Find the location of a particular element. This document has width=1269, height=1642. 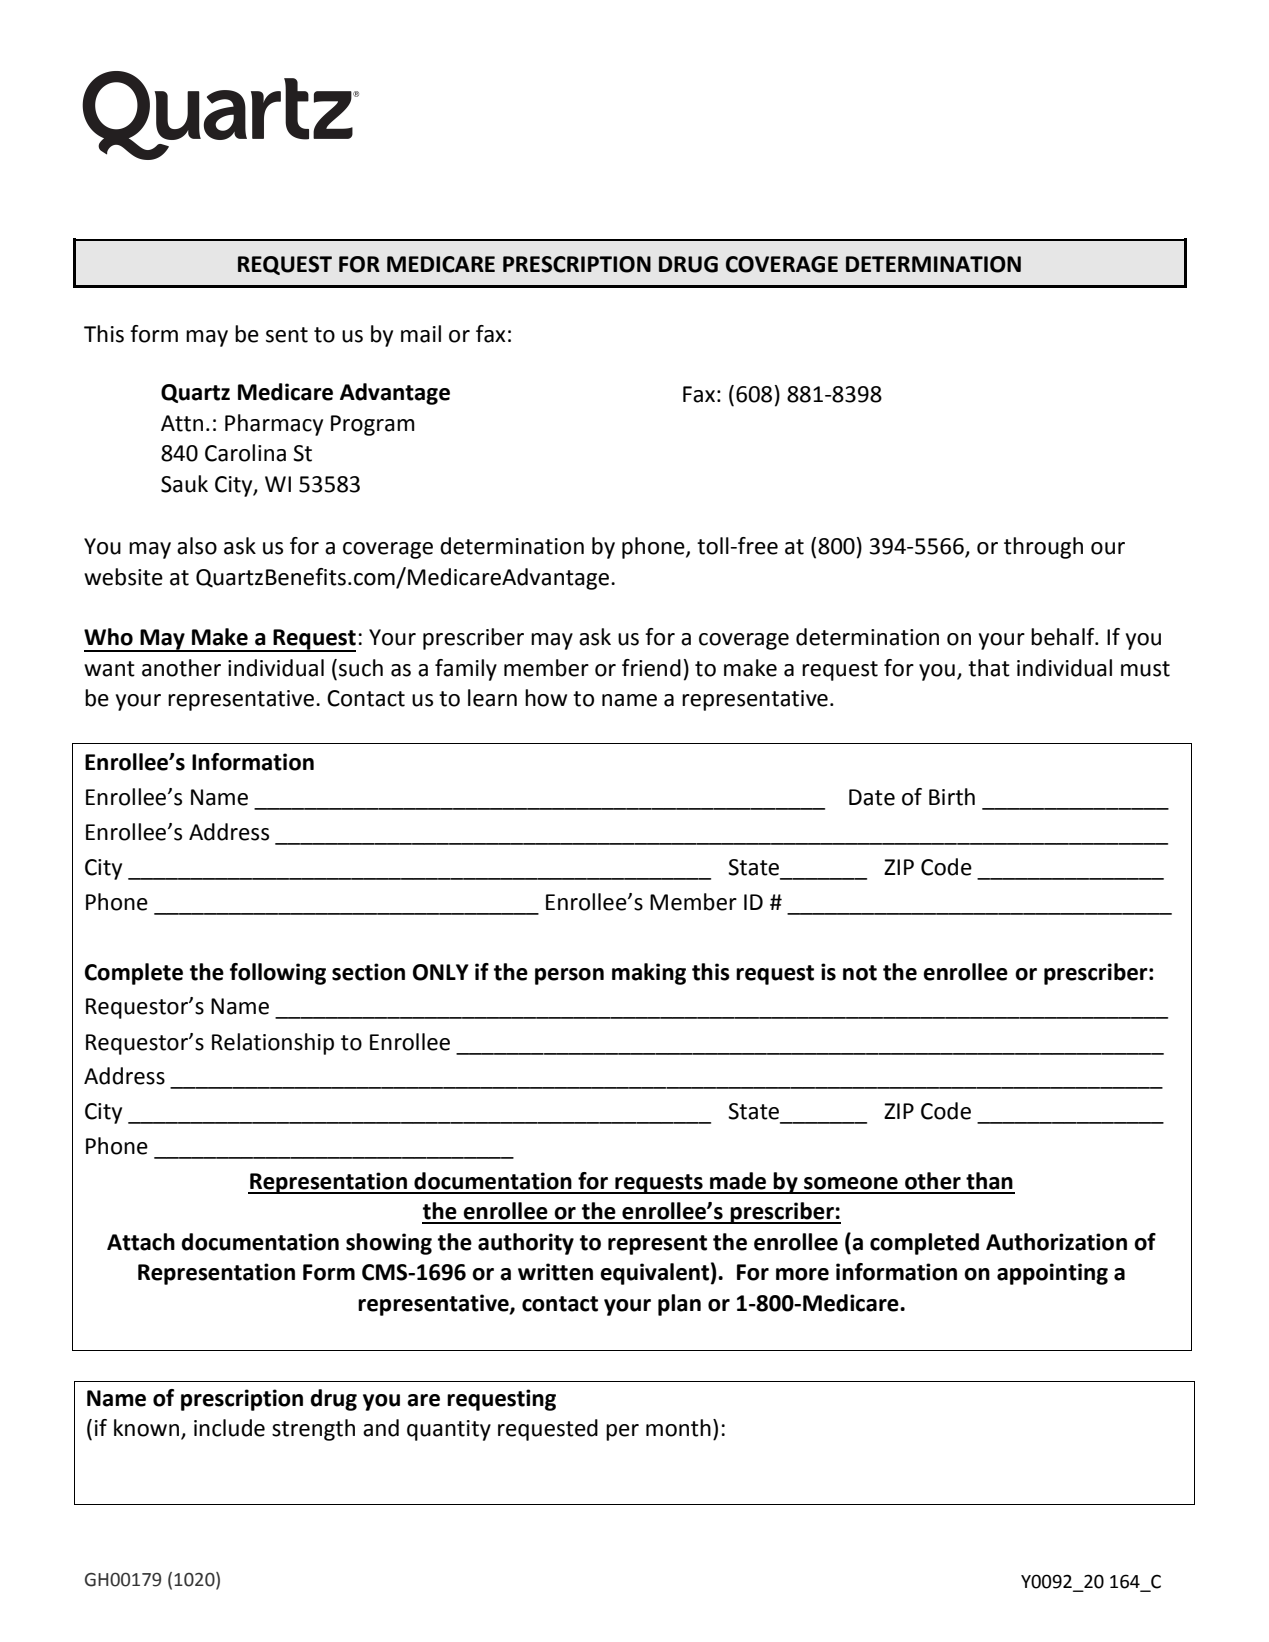

Birth is located at coordinates (952, 797).
